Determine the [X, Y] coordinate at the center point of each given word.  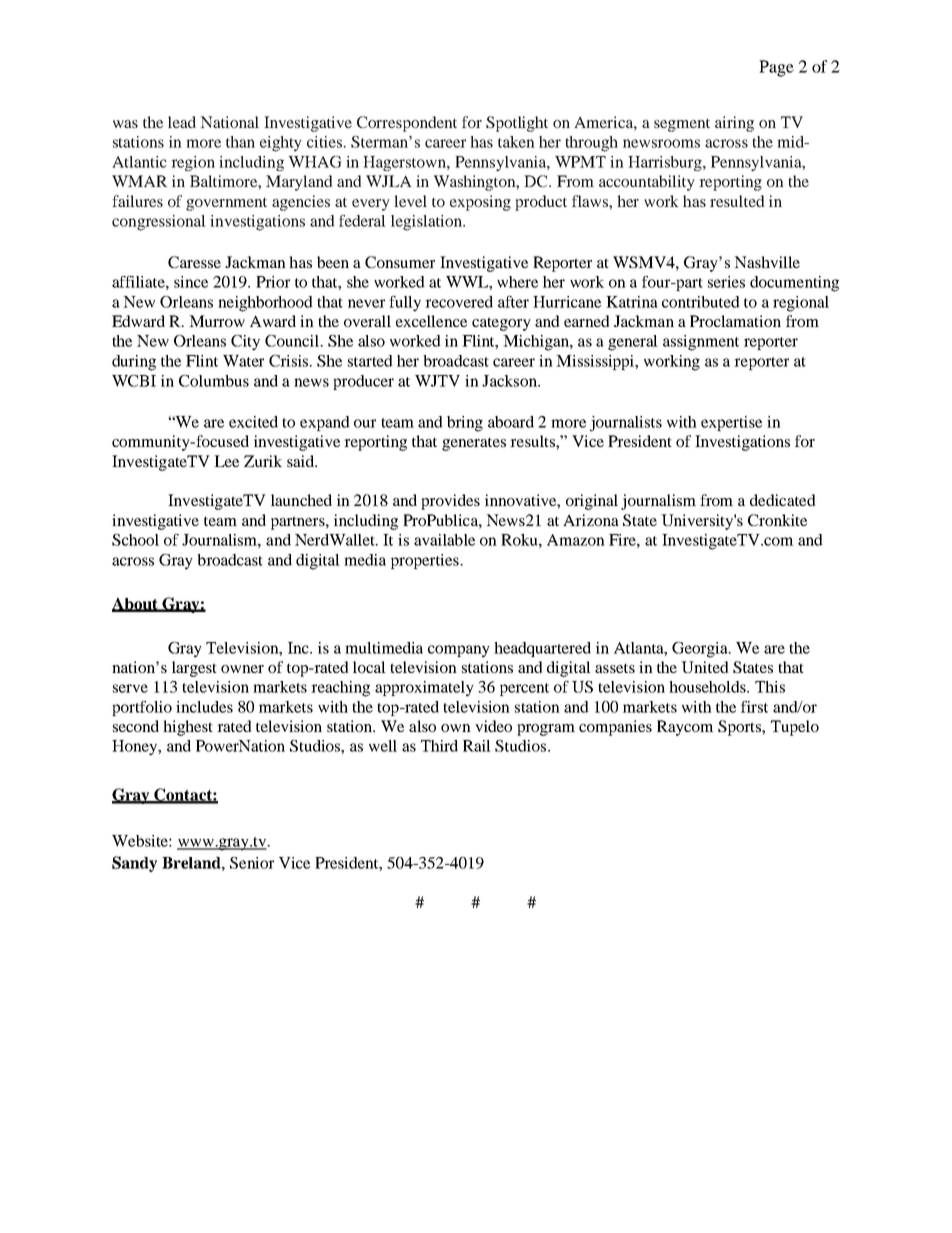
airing [734, 124]
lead [182, 122]
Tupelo [795, 728]
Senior [252, 863]
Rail [477, 746]
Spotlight [517, 124]
